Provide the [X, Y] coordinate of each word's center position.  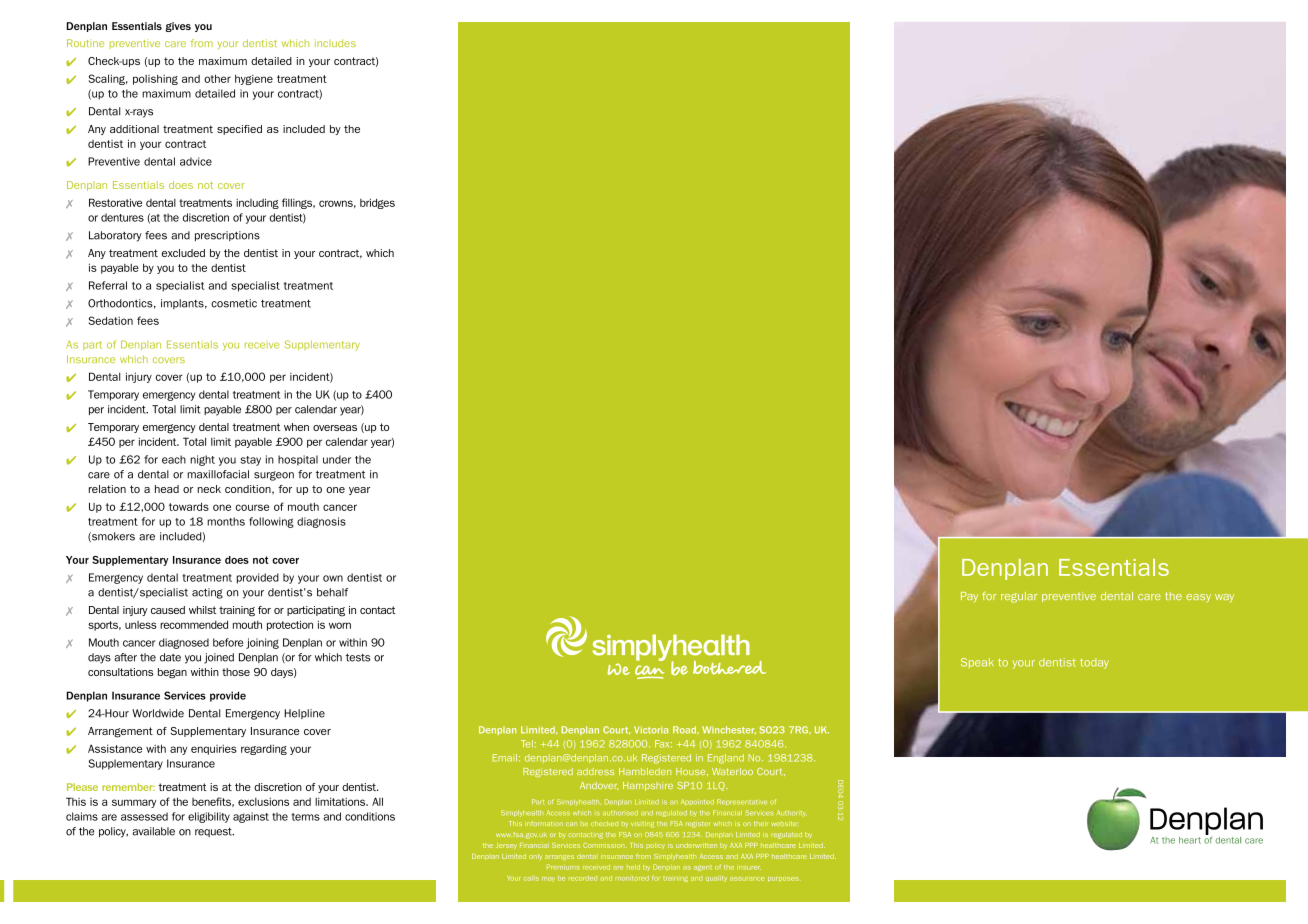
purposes [783, 879]
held [633, 867]
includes [335, 43]
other [217, 78]
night [202, 460]
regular [1019, 597]
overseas [335, 428]
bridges [377, 203]
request [214, 832]
